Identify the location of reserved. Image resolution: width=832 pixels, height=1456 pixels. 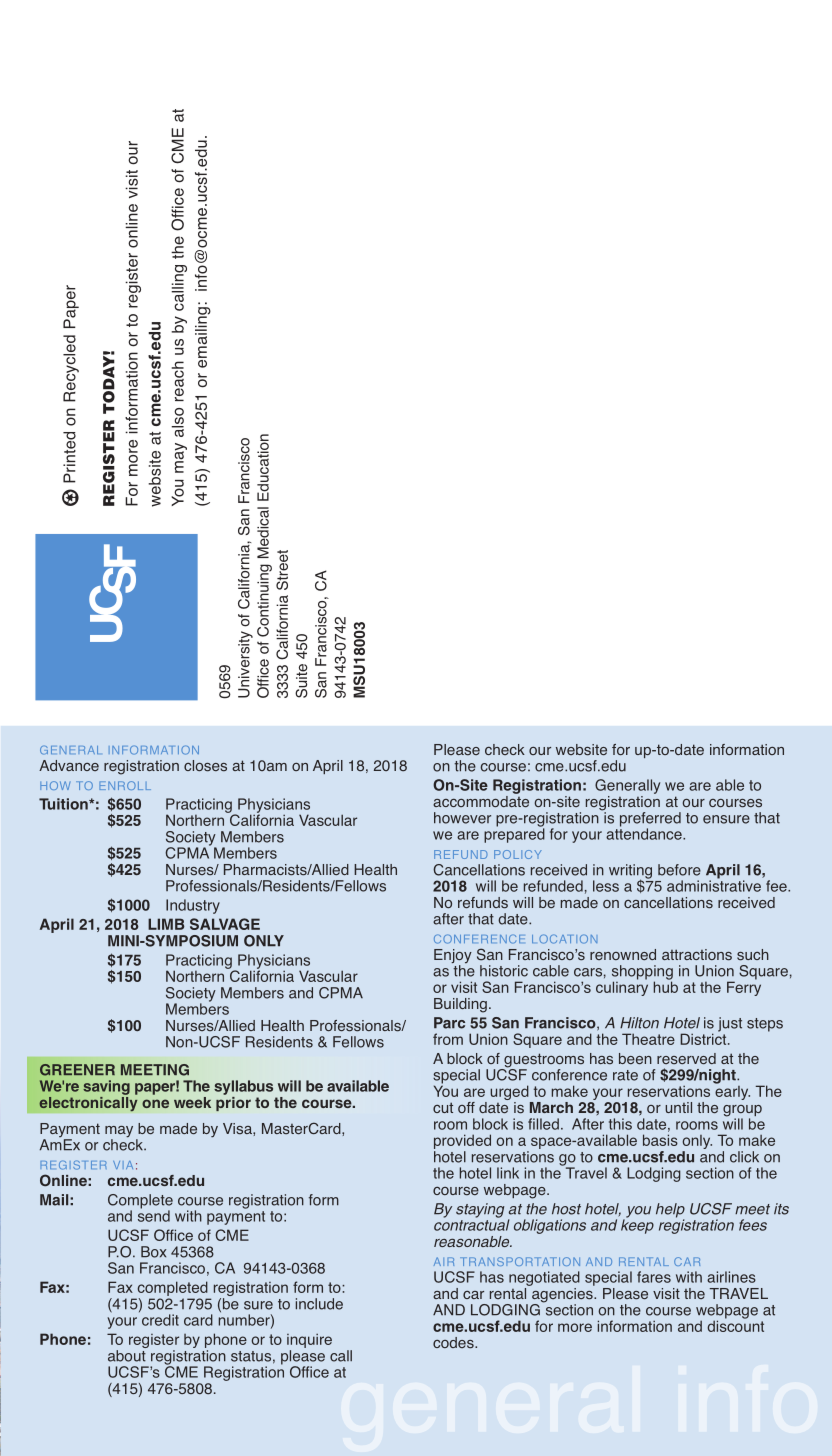
(686, 1059).
